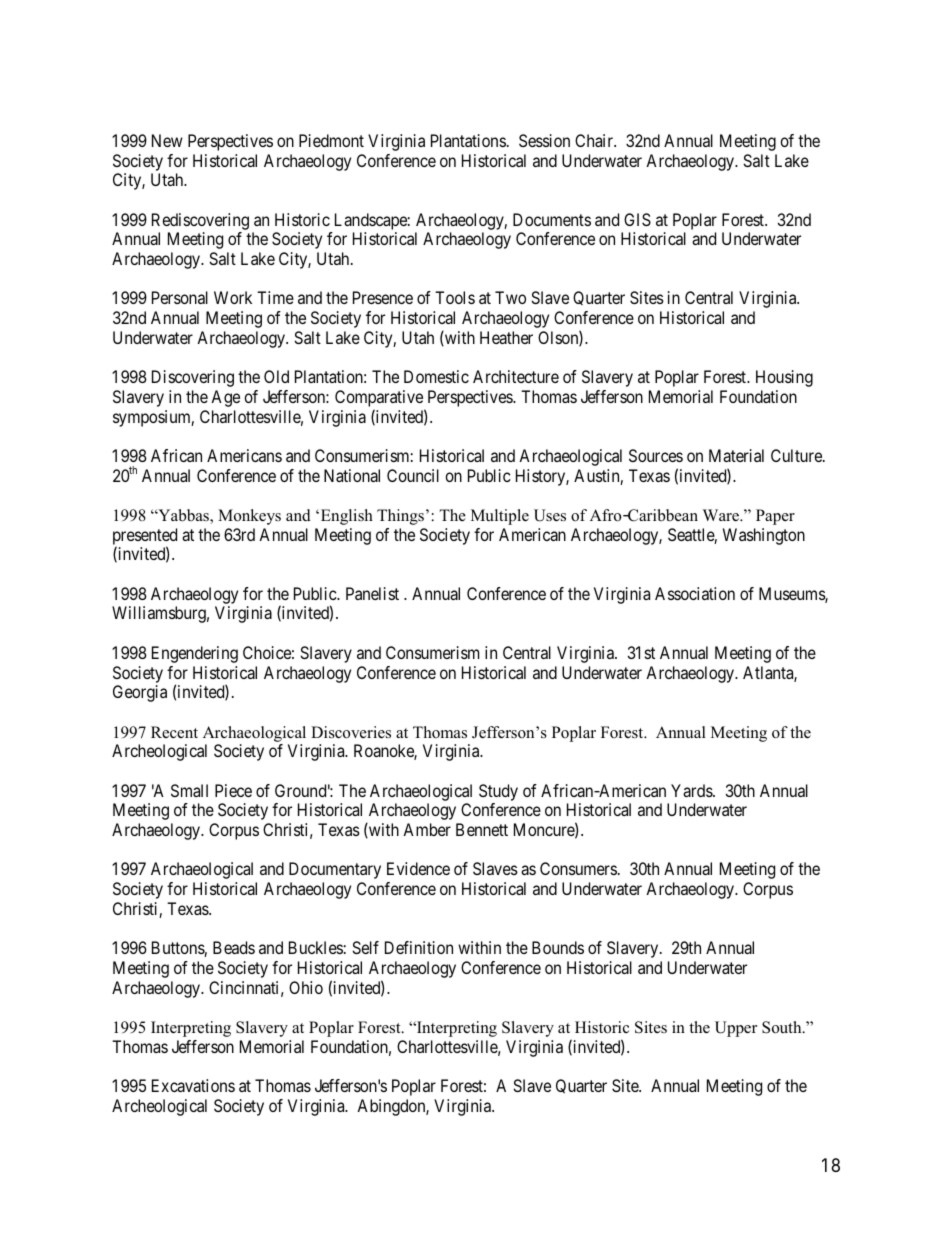  I want to click on Yards, so click(692, 790).
